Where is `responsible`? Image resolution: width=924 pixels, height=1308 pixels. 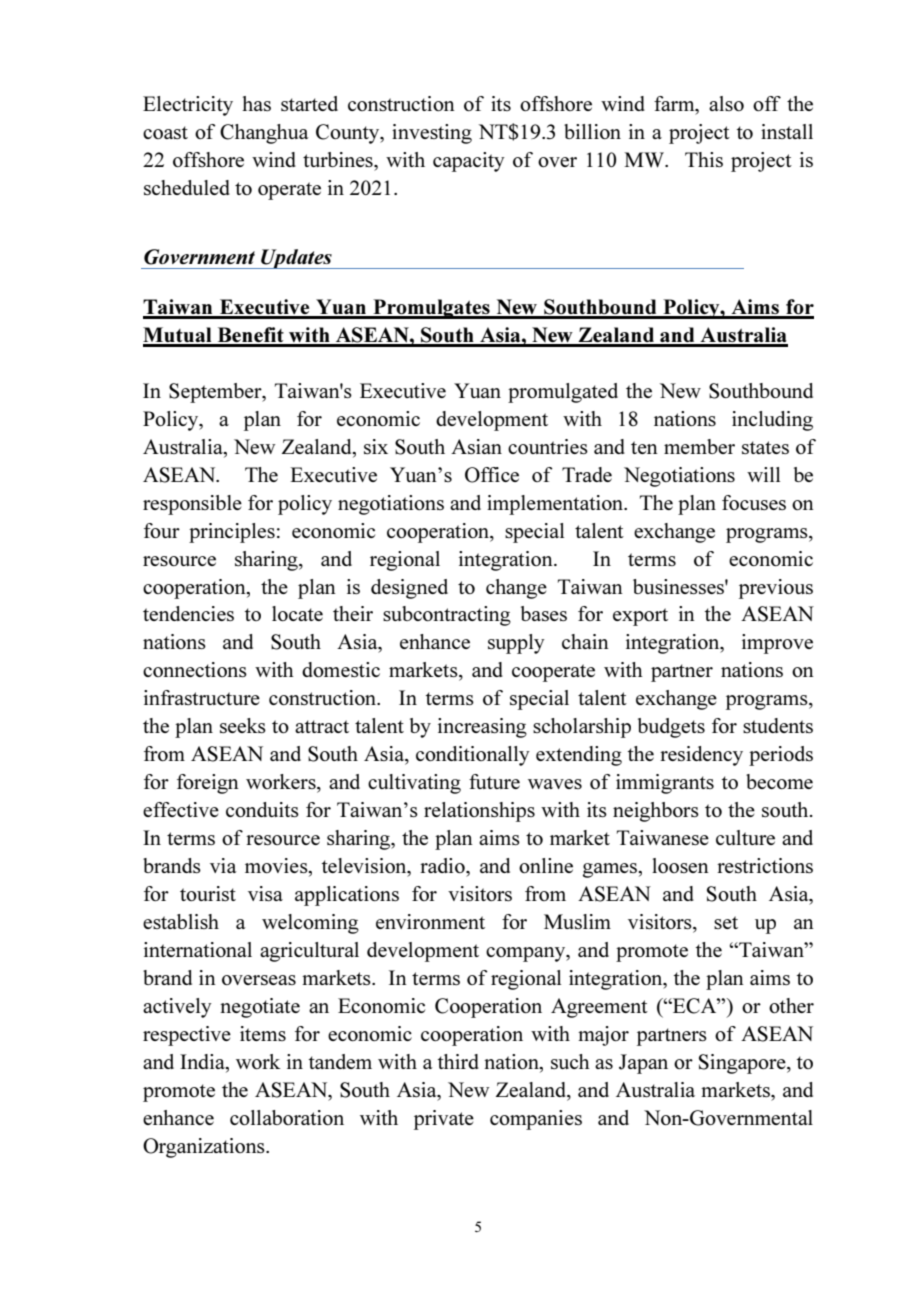 responsible is located at coordinates (192, 505).
